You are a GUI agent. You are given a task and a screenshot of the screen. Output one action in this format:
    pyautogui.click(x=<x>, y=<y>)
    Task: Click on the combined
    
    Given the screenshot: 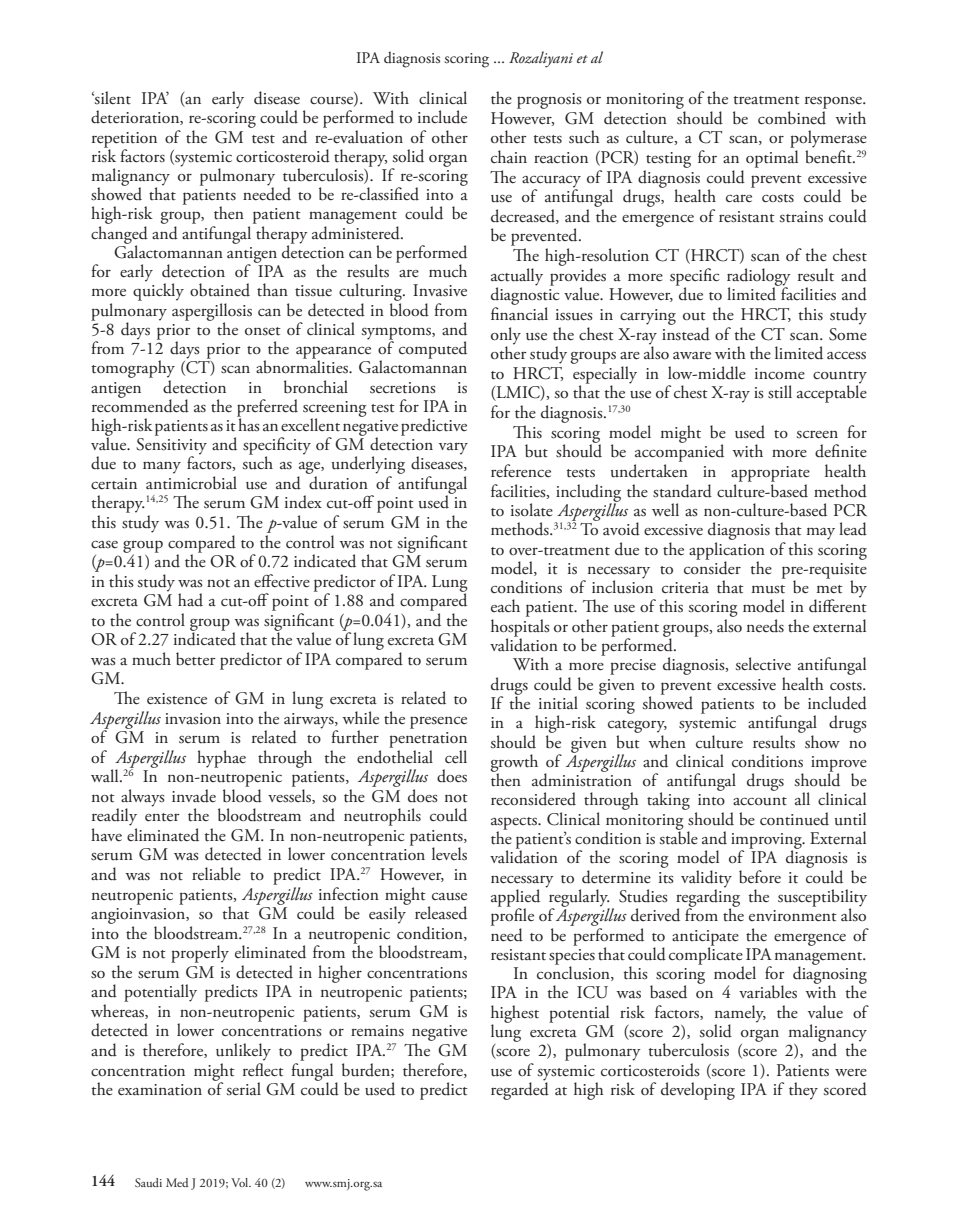 What is the action you would take?
    pyautogui.click(x=792, y=118)
